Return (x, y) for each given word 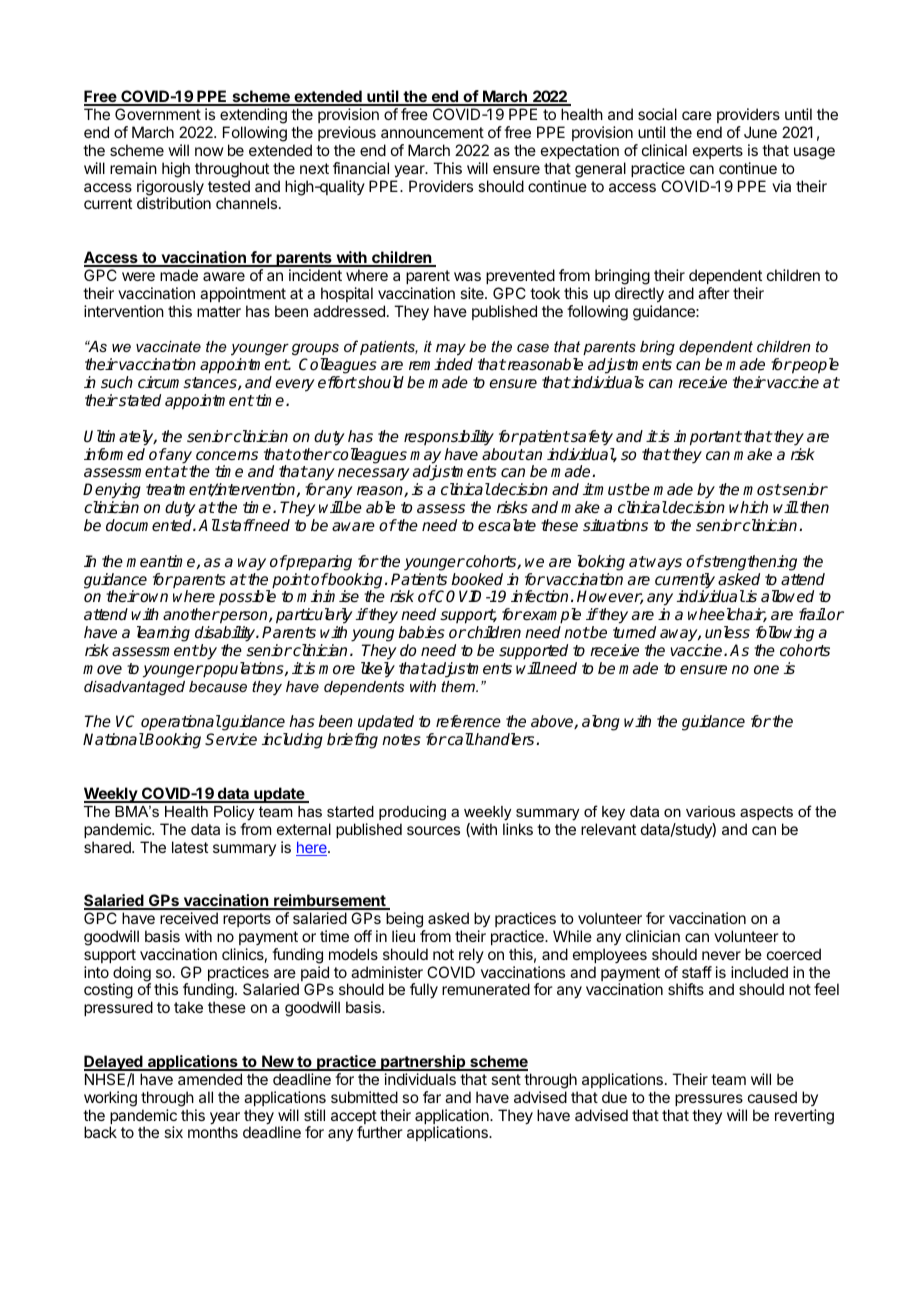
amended (210, 1079)
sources (433, 830)
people (814, 366)
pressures (709, 1100)
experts (718, 152)
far (432, 1097)
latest (190, 847)
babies (421, 632)
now (209, 151)
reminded (441, 364)
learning (163, 634)
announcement (432, 132)
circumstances (188, 383)
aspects (766, 813)
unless (727, 632)
